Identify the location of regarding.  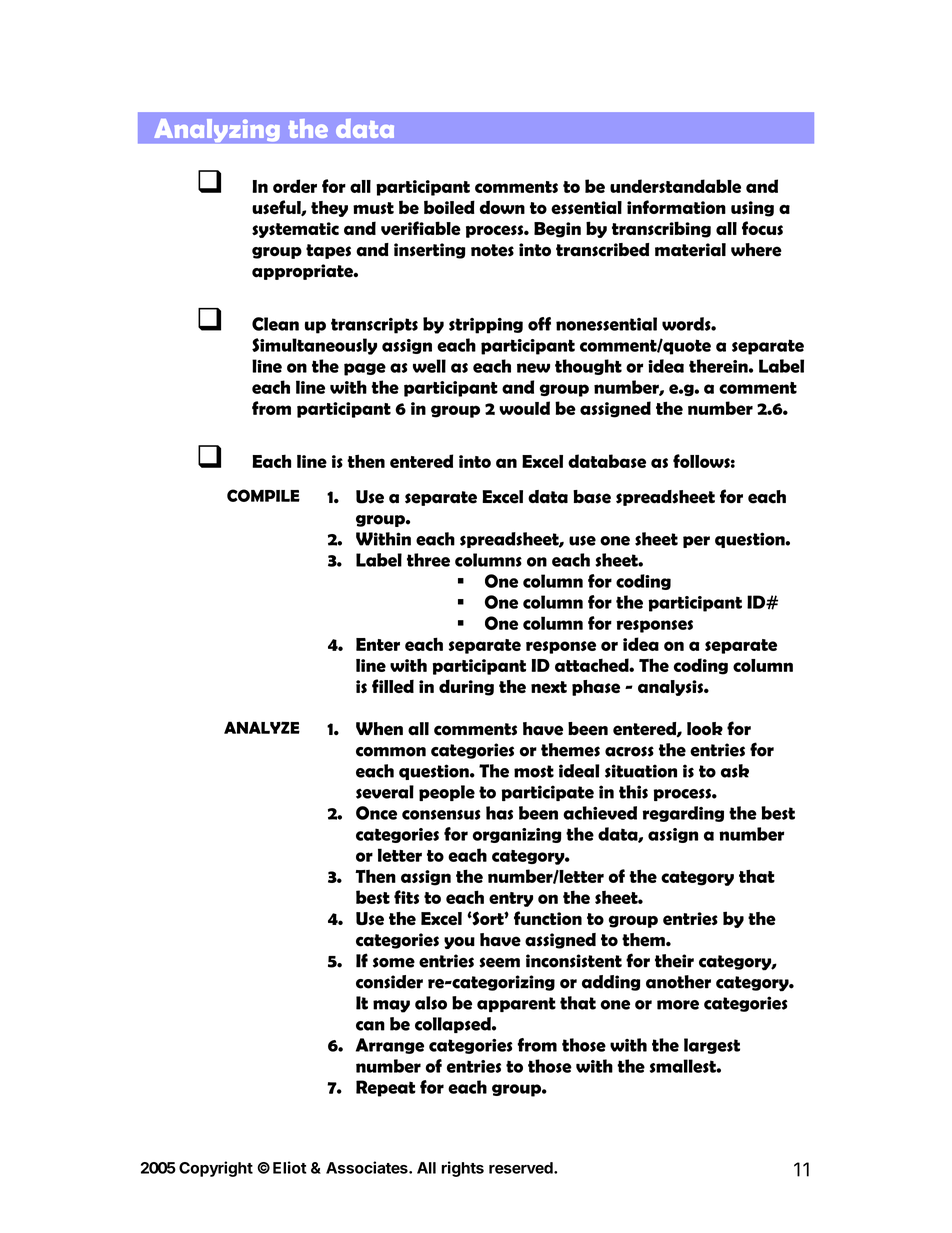
(683, 814).
